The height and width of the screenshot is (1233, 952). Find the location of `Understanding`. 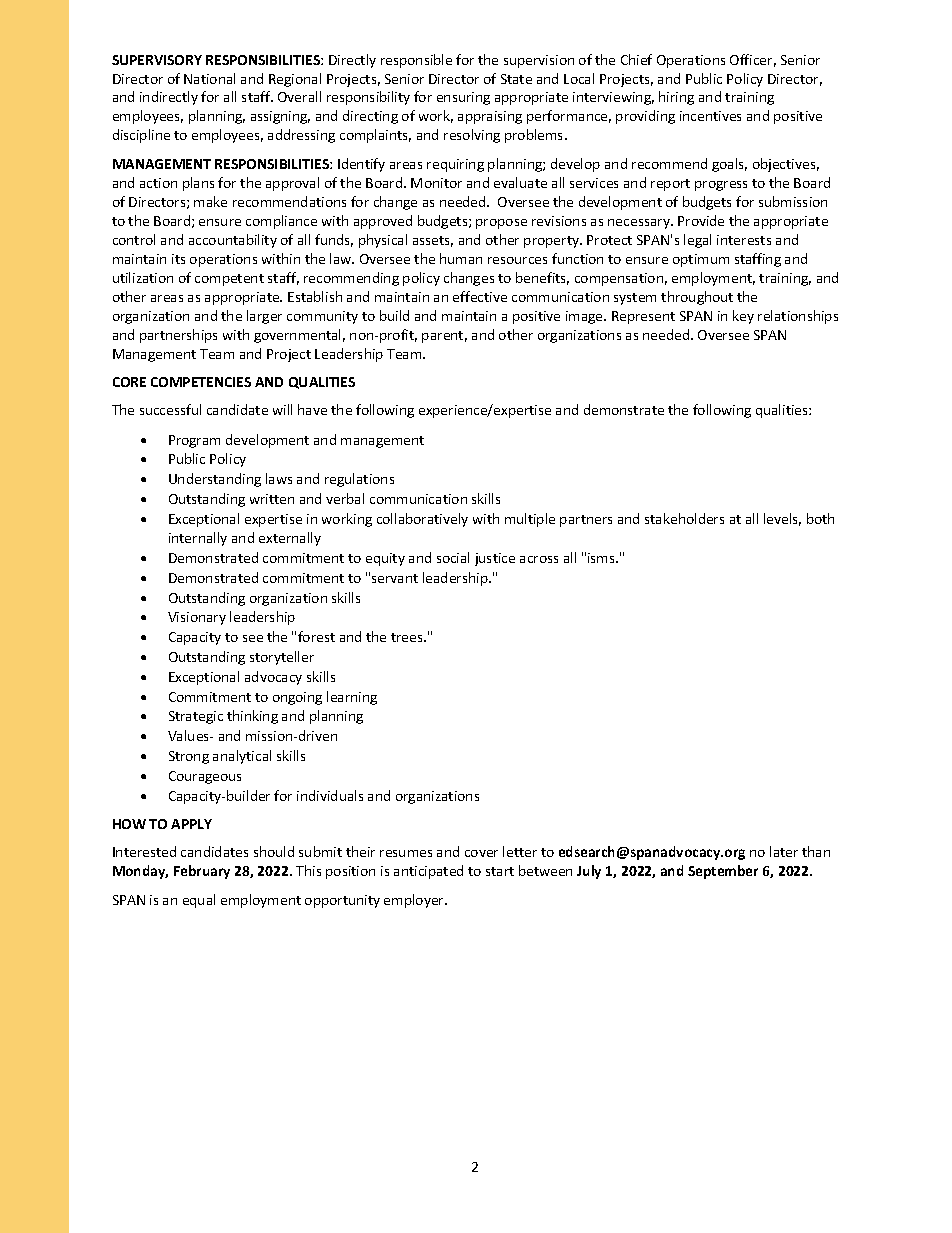

Understanding is located at coordinates (215, 480).
